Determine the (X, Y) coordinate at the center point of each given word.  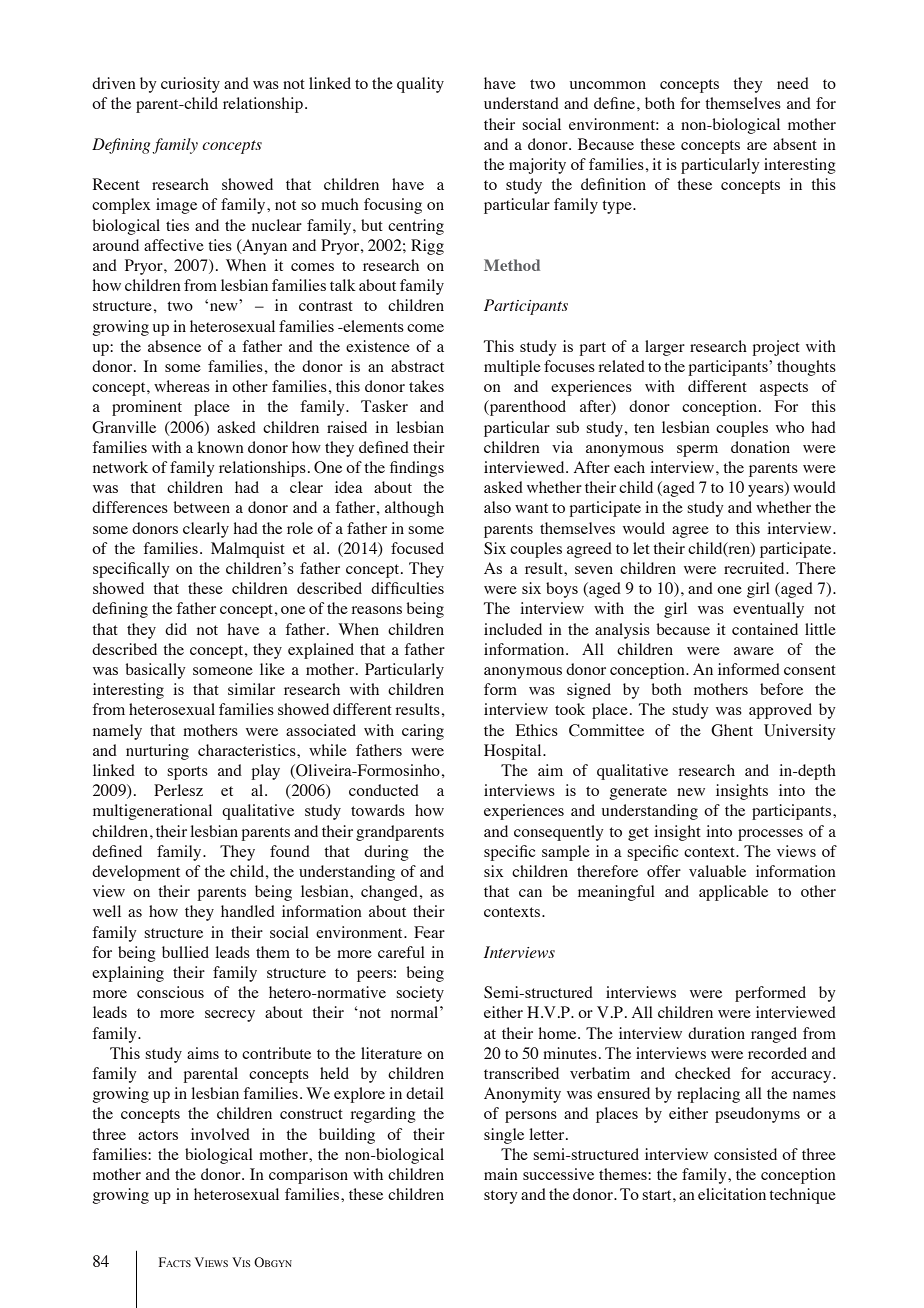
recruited (755, 568)
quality (420, 85)
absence (174, 346)
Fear (429, 932)
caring (423, 732)
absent (795, 144)
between (202, 507)
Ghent (732, 730)
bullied (185, 952)
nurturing (157, 752)
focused (417, 548)
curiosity (190, 85)
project (776, 348)
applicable (733, 893)
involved (220, 1134)
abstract (417, 366)
